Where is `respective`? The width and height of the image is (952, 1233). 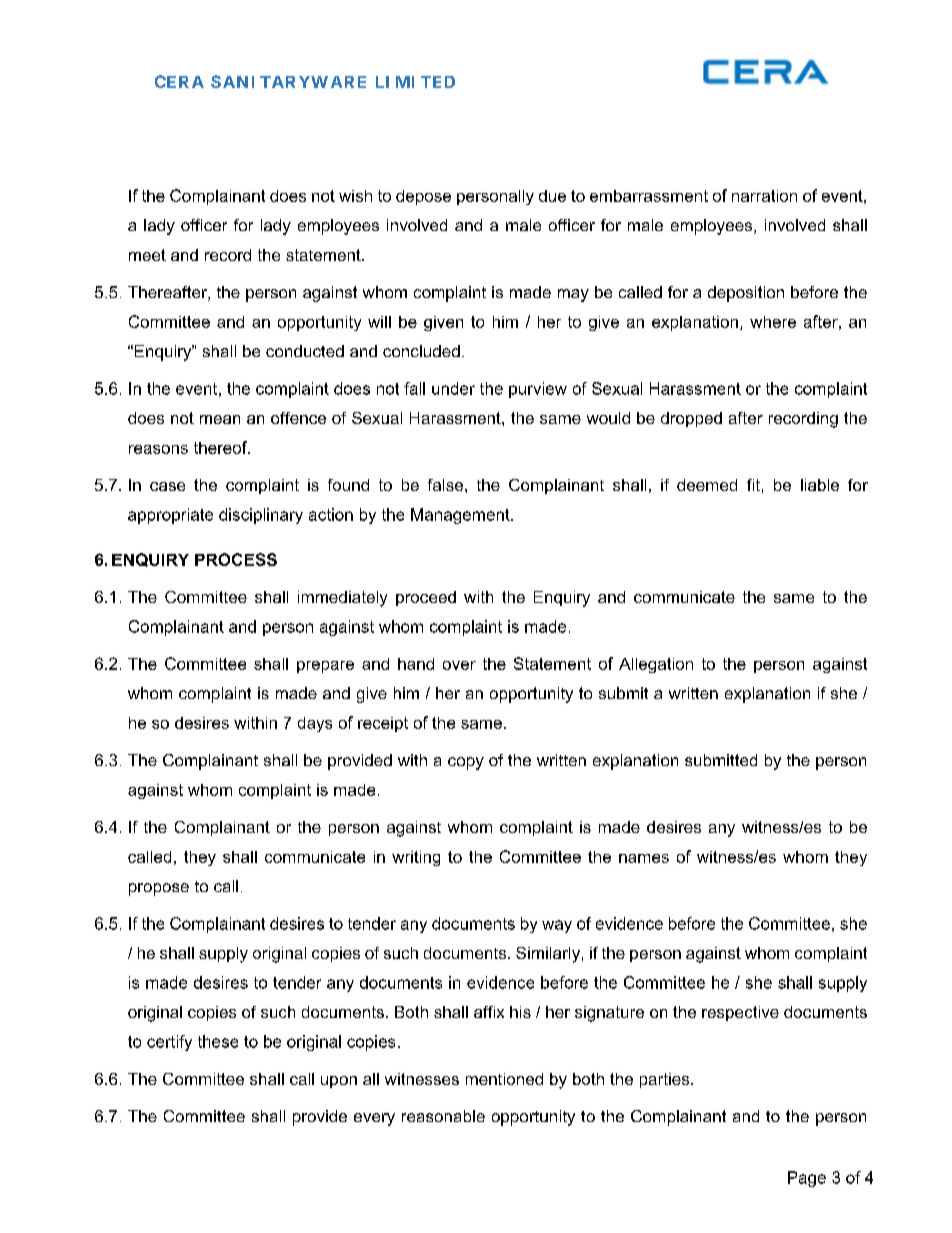 respective is located at coordinates (740, 1013).
